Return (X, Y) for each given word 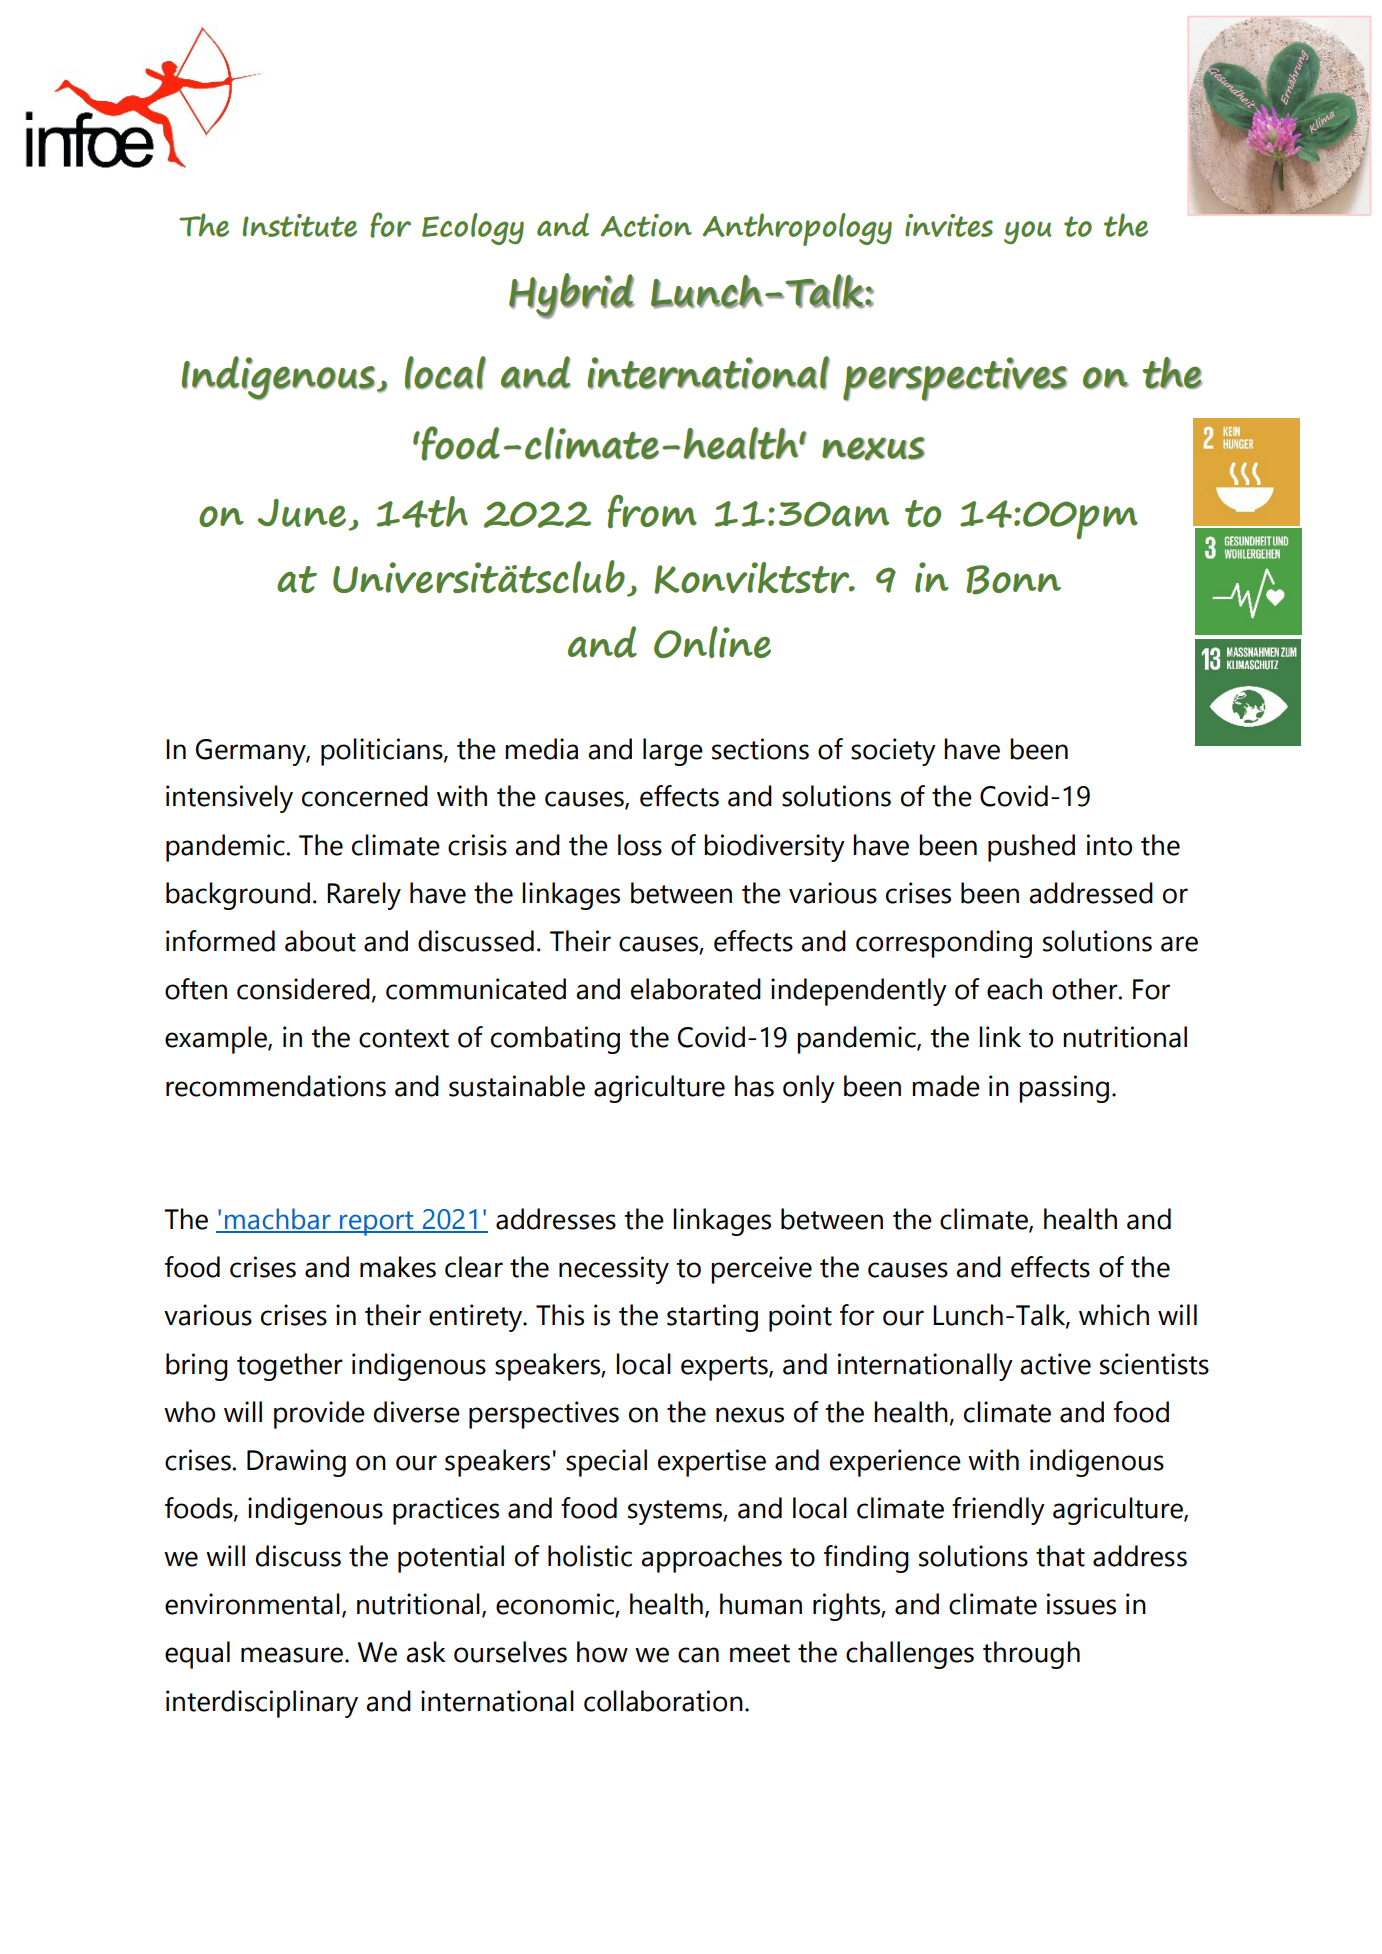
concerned (365, 796)
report (377, 1223)
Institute (300, 225)
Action (646, 225)
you (1028, 232)
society (893, 752)
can (698, 1655)
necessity (614, 1270)
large (673, 752)
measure (293, 1655)
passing (1064, 1089)
